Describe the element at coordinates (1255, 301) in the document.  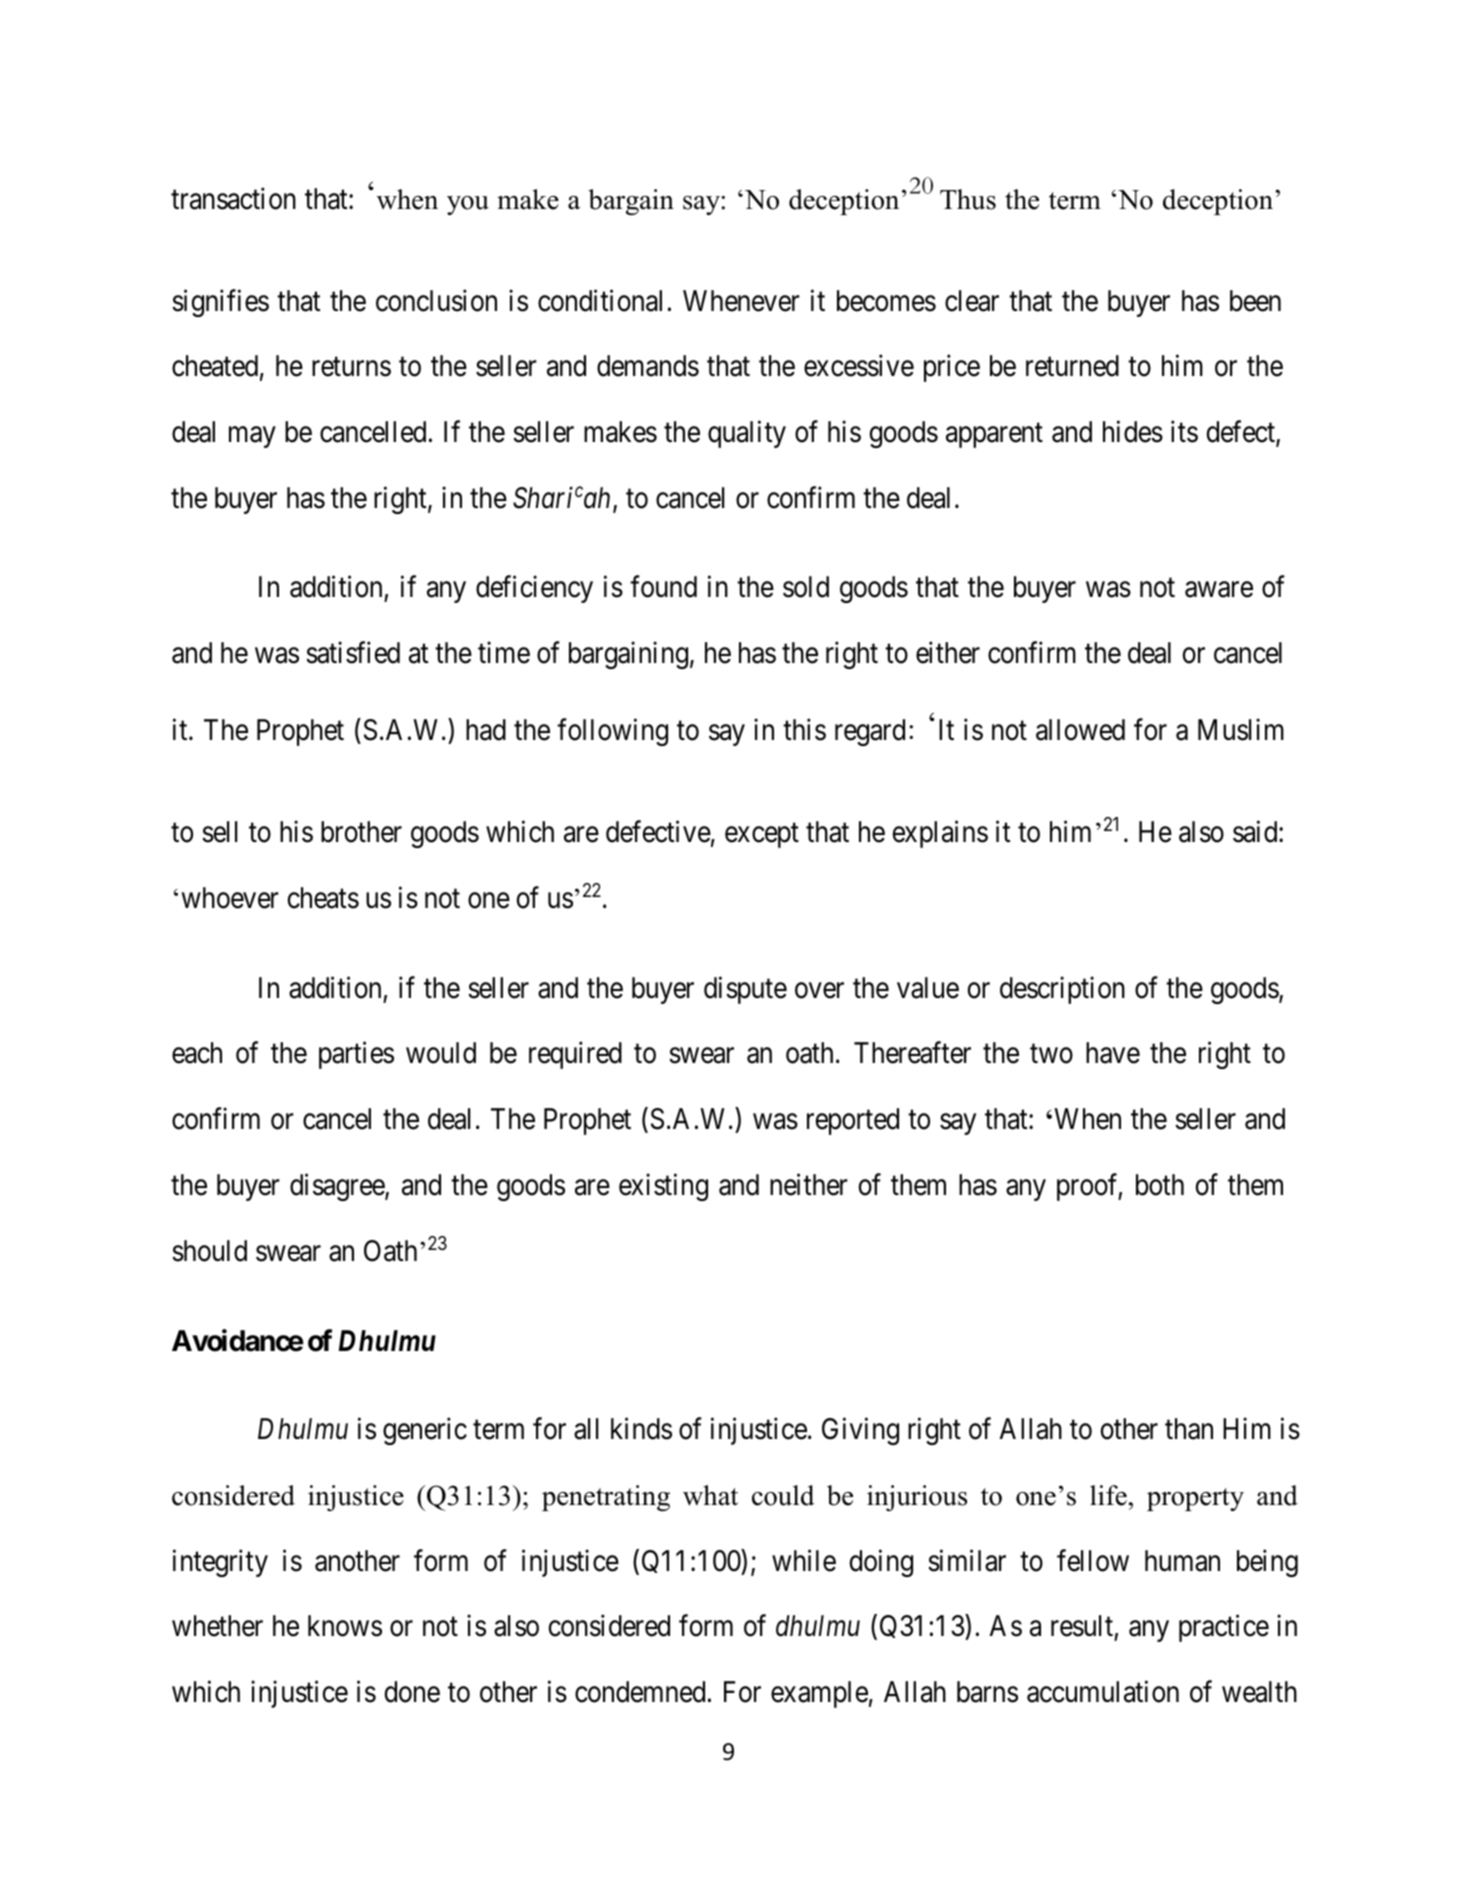
I see `been` at that location.
